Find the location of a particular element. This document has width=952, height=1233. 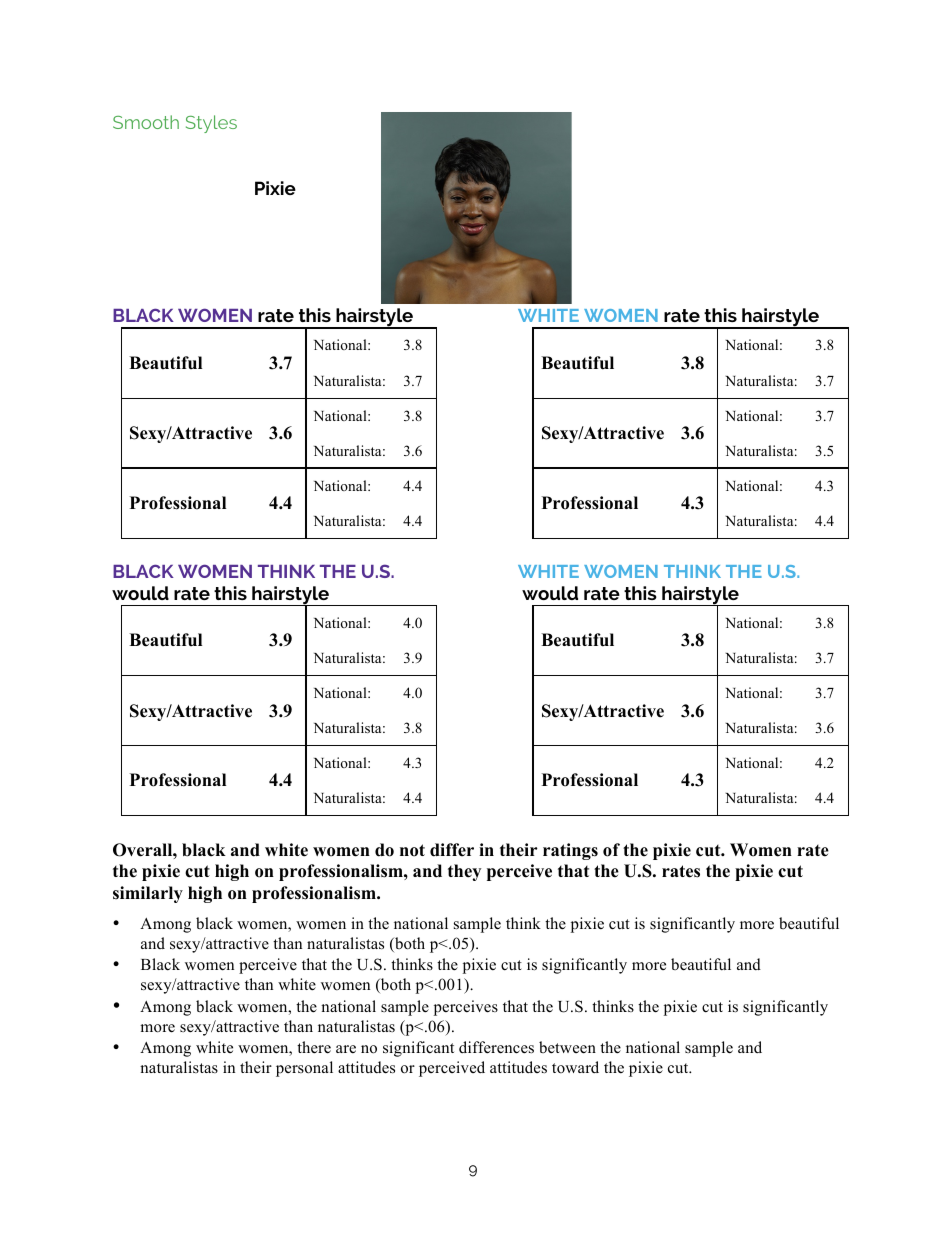

there is located at coordinates (314, 1047).
